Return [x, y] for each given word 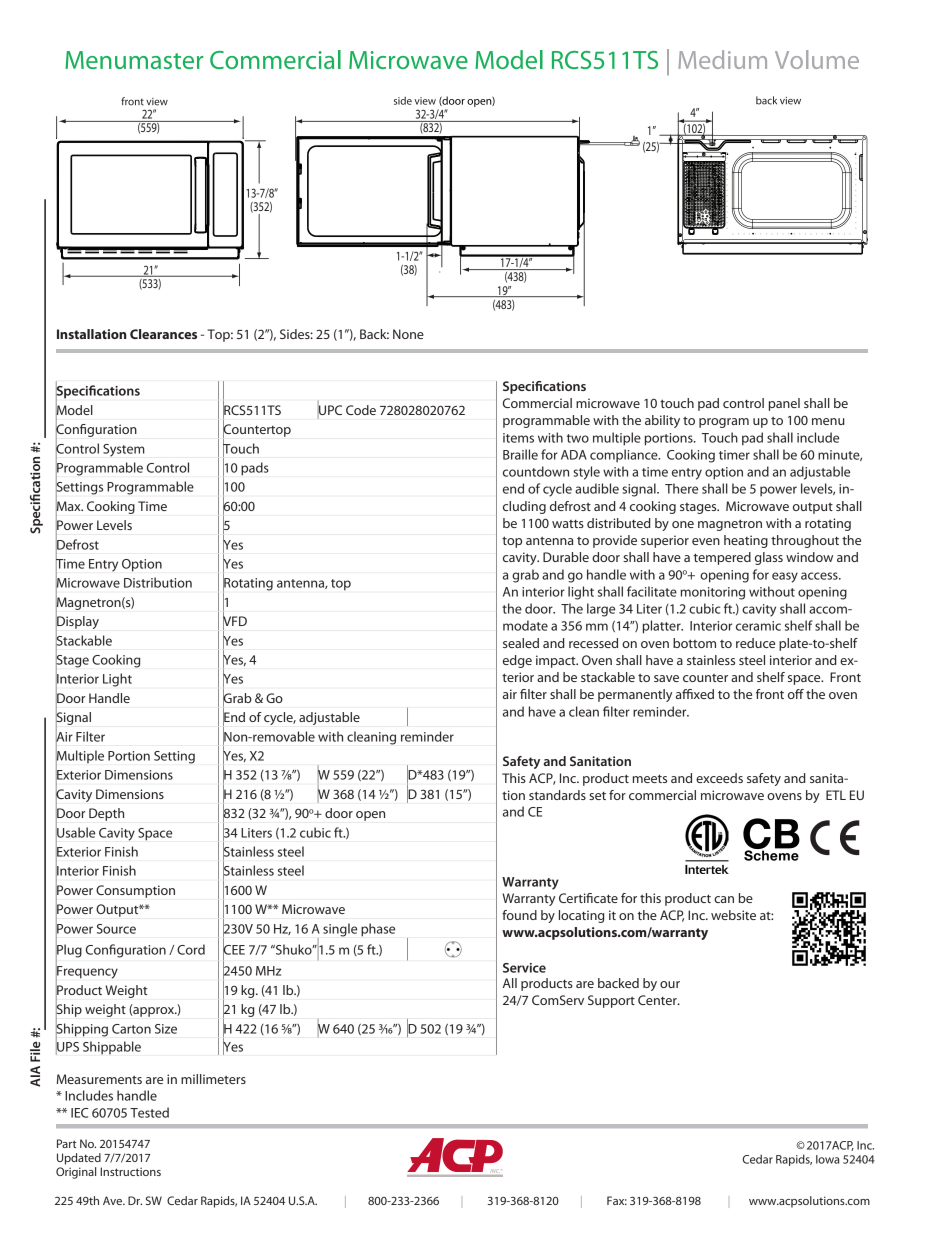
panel [784, 404]
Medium [723, 59]
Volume [817, 59]
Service [524, 968]
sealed [521, 643]
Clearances [163, 334]
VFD [235, 621]
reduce [755, 643]
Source [116, 929]
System [124, 450]
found [519, 915]
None [408, 334]
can [724, 899]
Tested [149, 1112]
